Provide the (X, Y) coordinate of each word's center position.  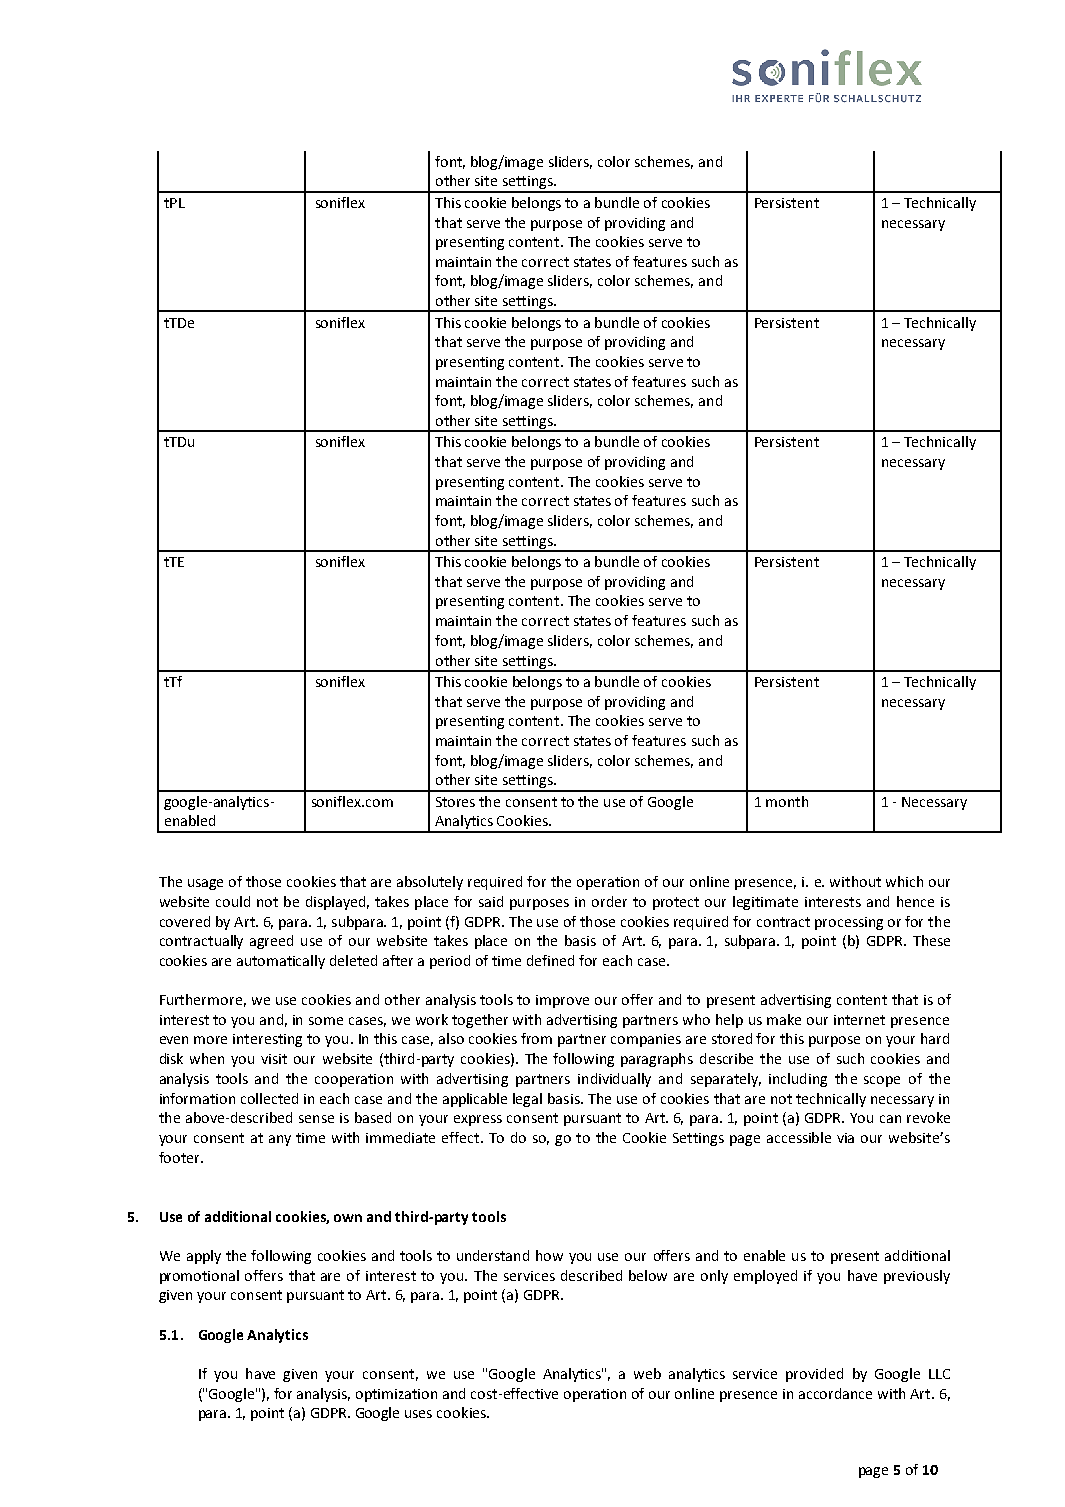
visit (274, 1059)
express (478, 1120)
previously (917, 1277)
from (536, 1038)
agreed (271, 942)
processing (849, 923)
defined (550, 960)
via (845, 1138)
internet (859, 1020)
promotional (199, 1277)
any (280, 1140)
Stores (455, 802)
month (787, 801)
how (549, 1255)
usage (205, 884)
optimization (396, 1395)
